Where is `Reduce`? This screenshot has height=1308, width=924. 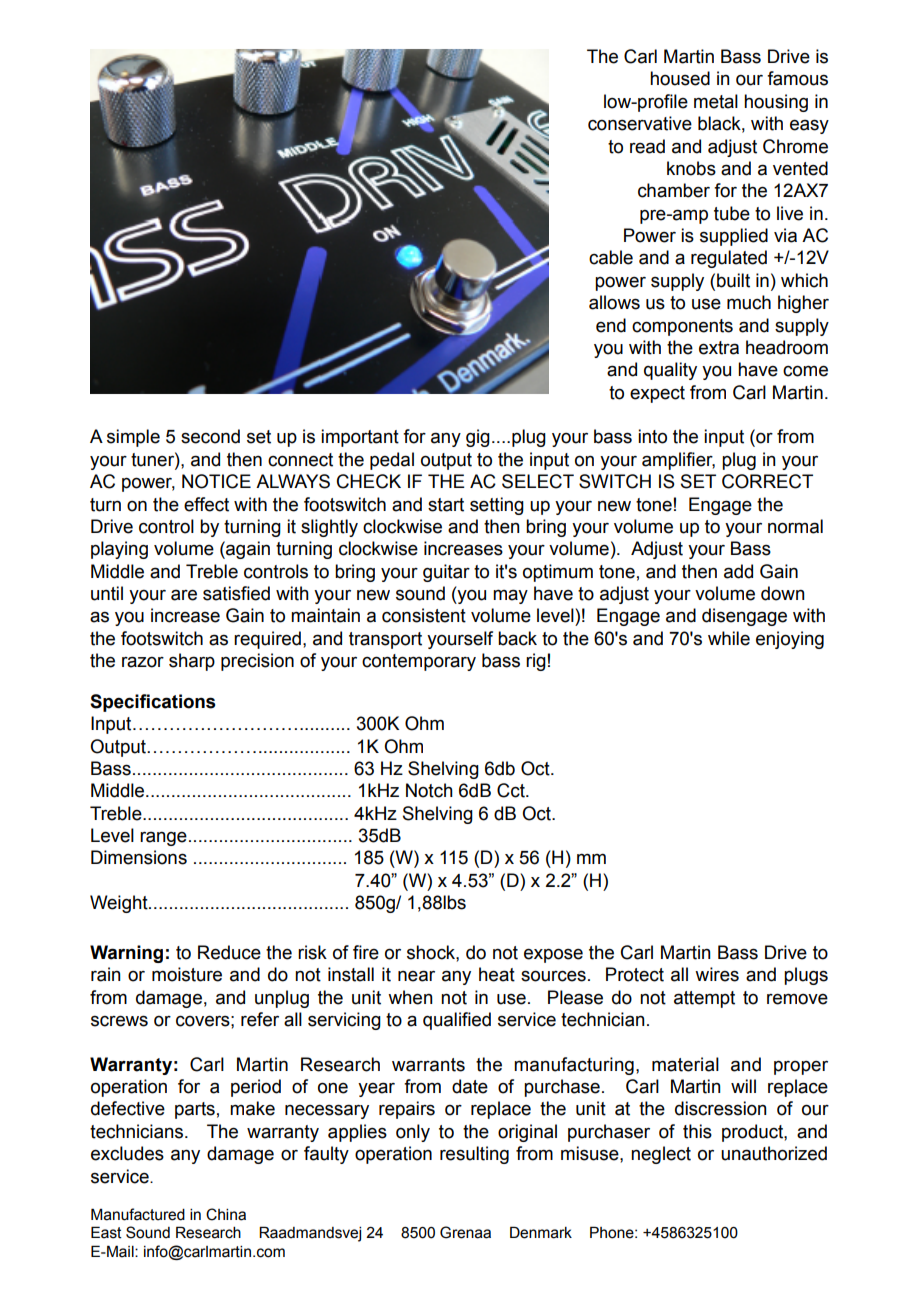 Reduce is located at coordinates (229, 952).
